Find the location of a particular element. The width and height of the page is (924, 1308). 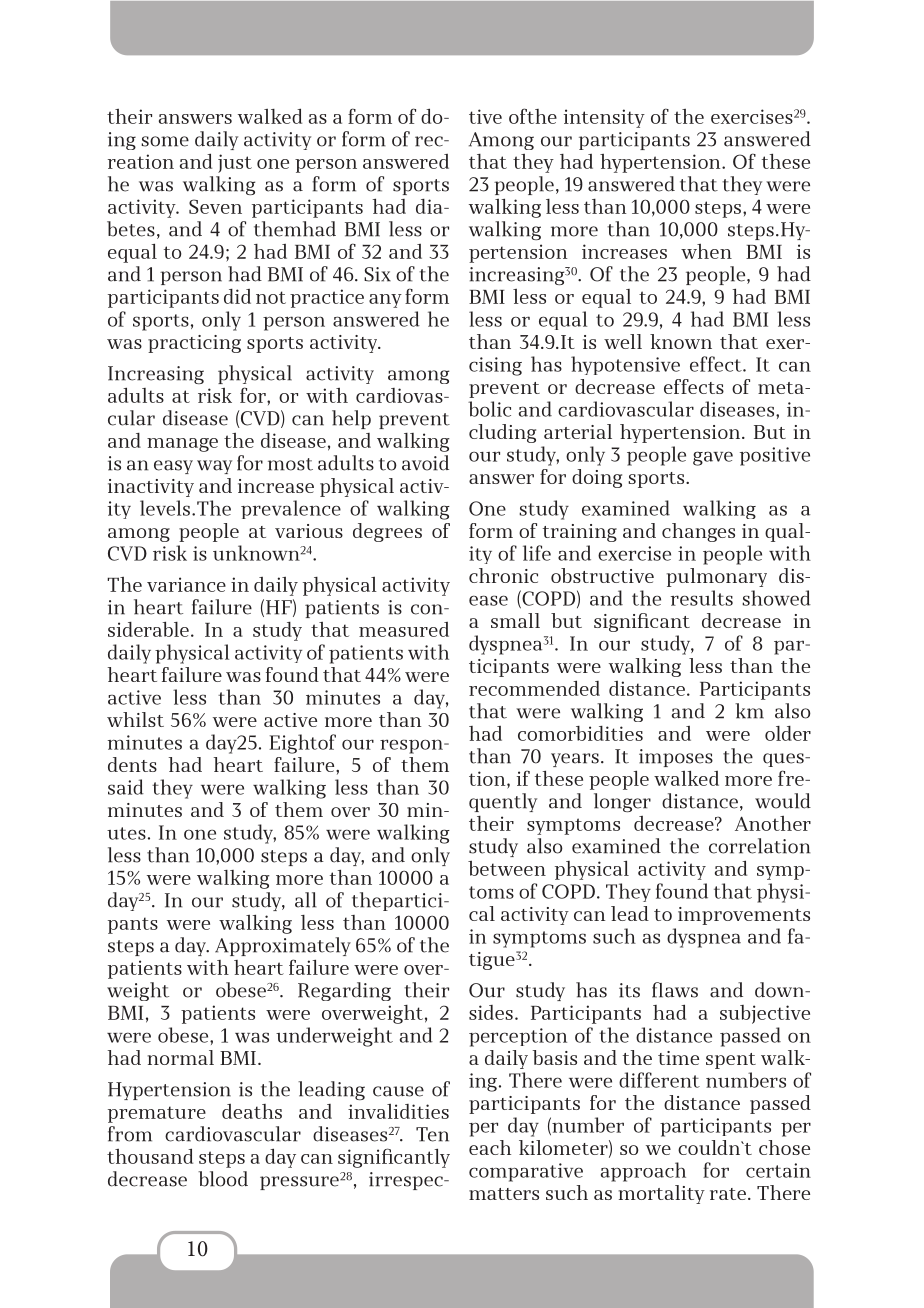

blood is located at coordinates (223, 1179).
